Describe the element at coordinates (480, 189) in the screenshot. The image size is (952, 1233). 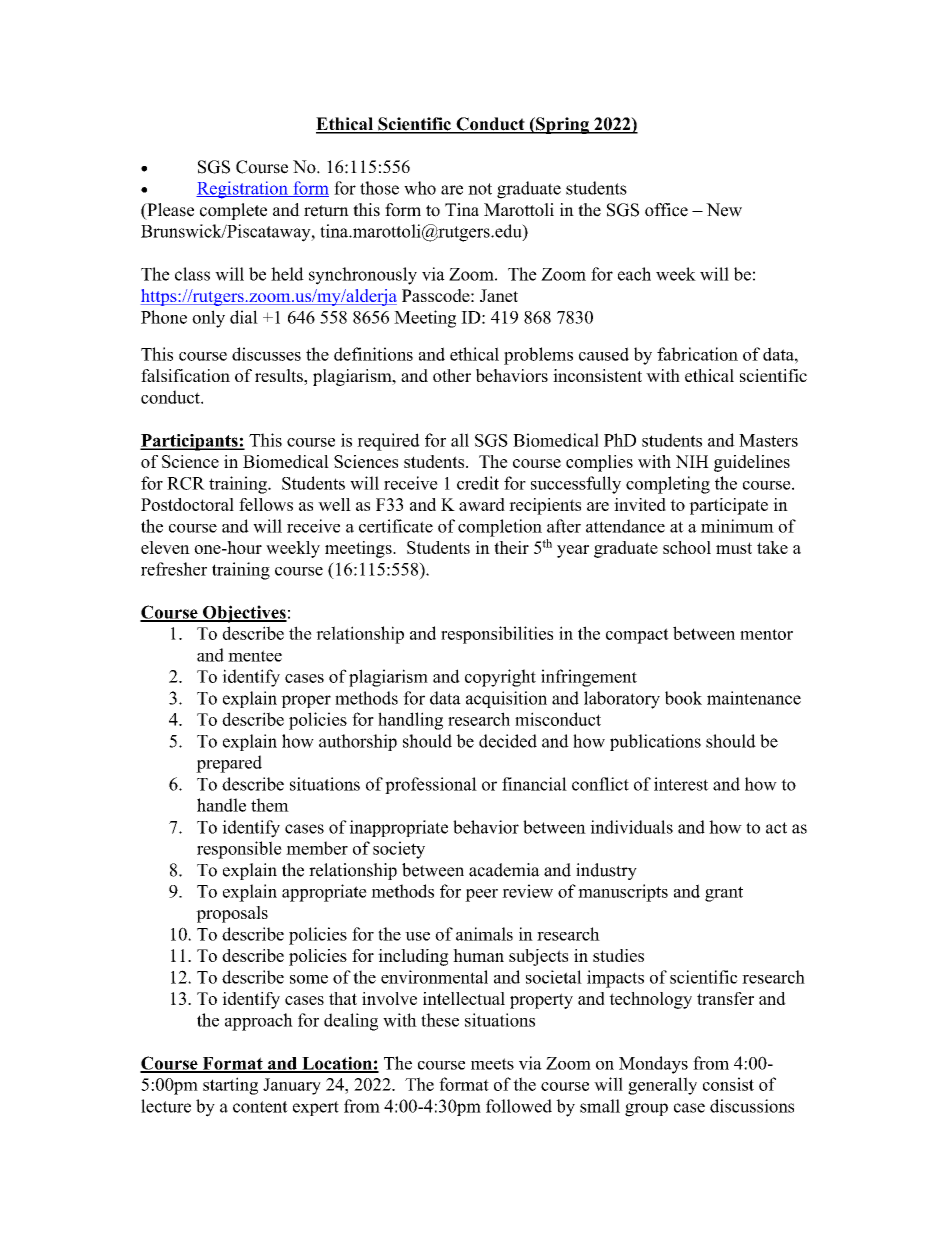
I see `not` at that location.
